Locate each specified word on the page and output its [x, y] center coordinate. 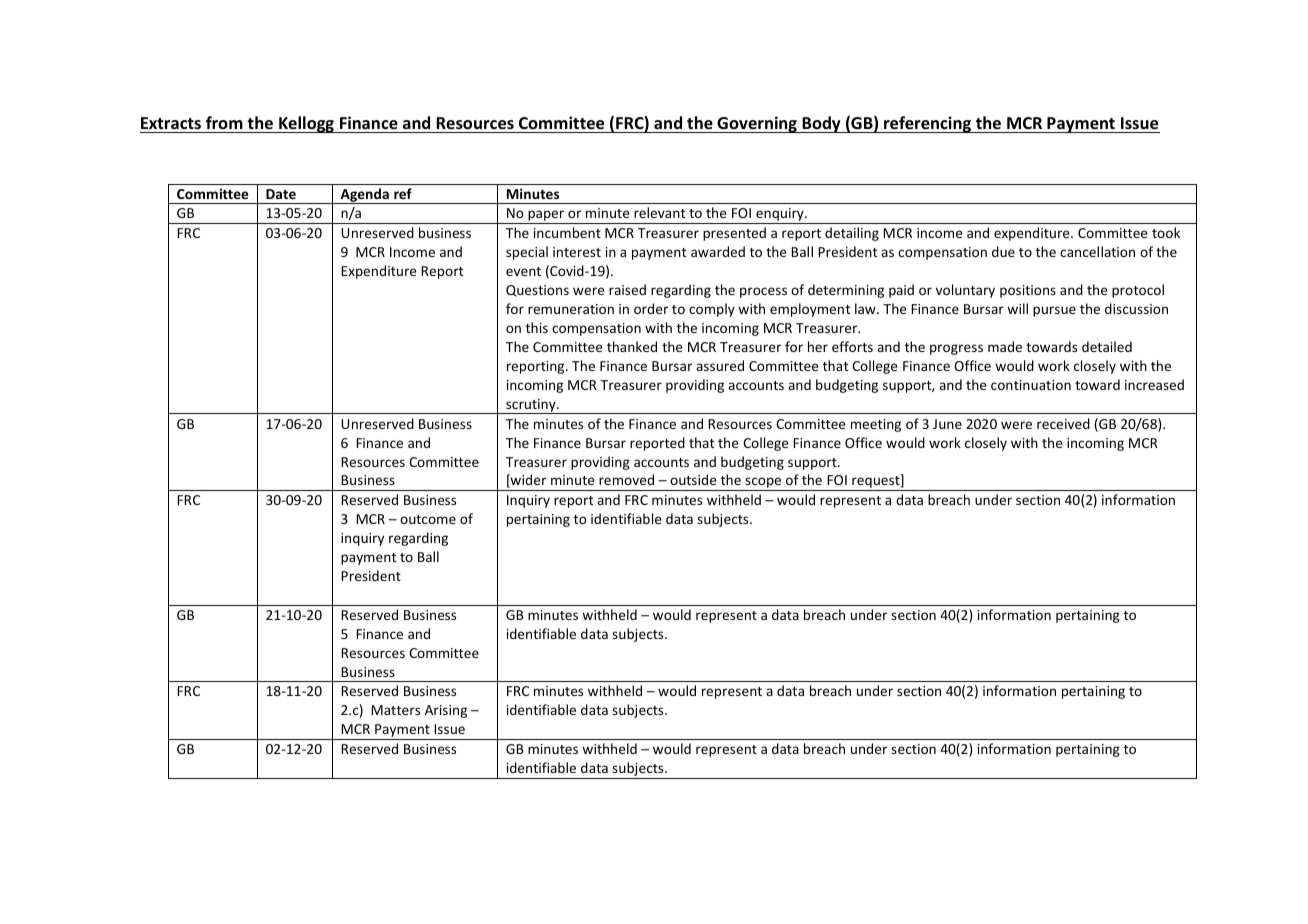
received [1063, 423]
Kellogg [306, 124]
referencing [928, 124]
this [537, 327]
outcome [428, 519]
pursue [1054, 311]
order [651, 308]
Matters [395, 710]
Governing [757, 124]
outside [693, 479]
